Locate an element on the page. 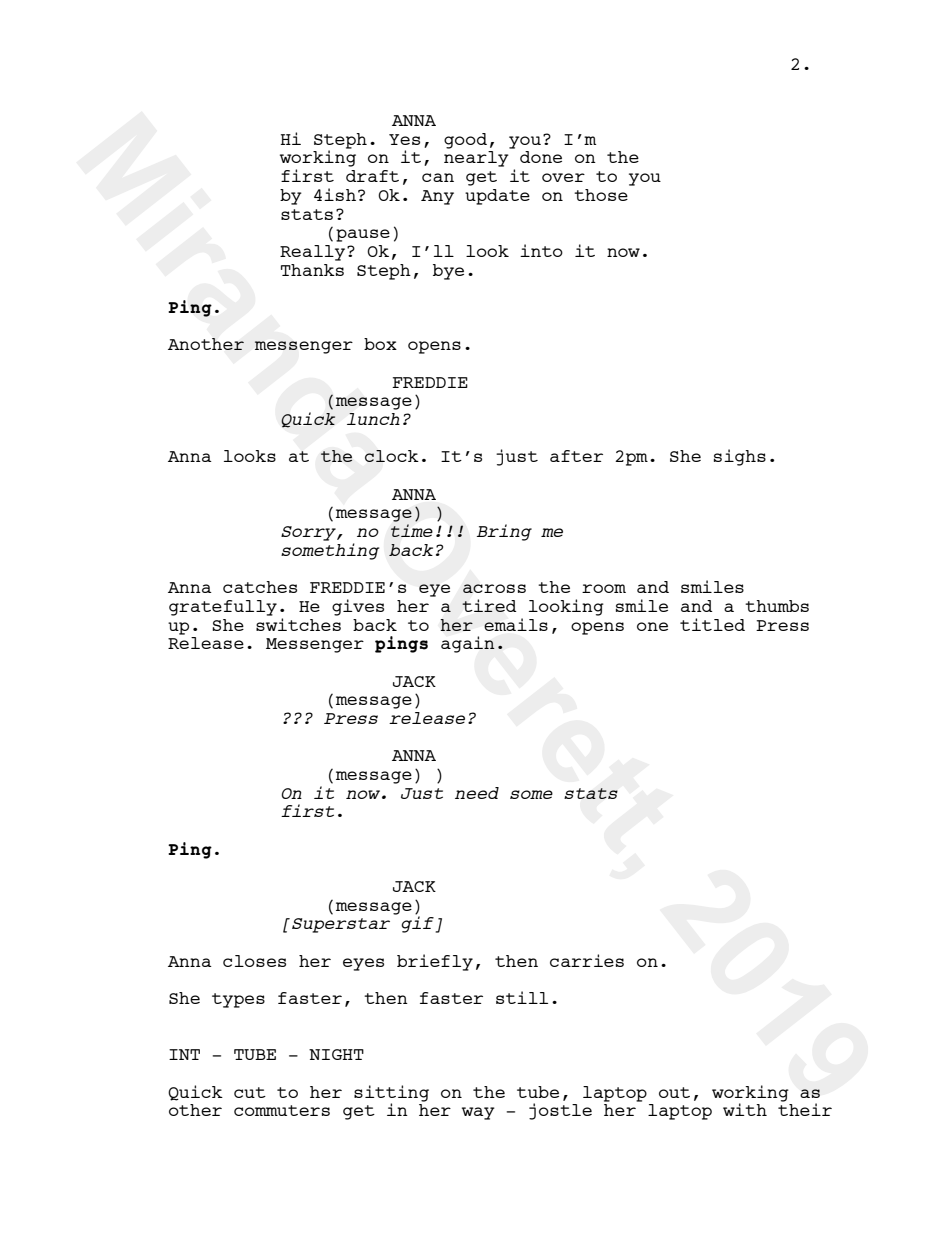 This page has height=1233, width=952. need is located at coordinates (477, 793).
